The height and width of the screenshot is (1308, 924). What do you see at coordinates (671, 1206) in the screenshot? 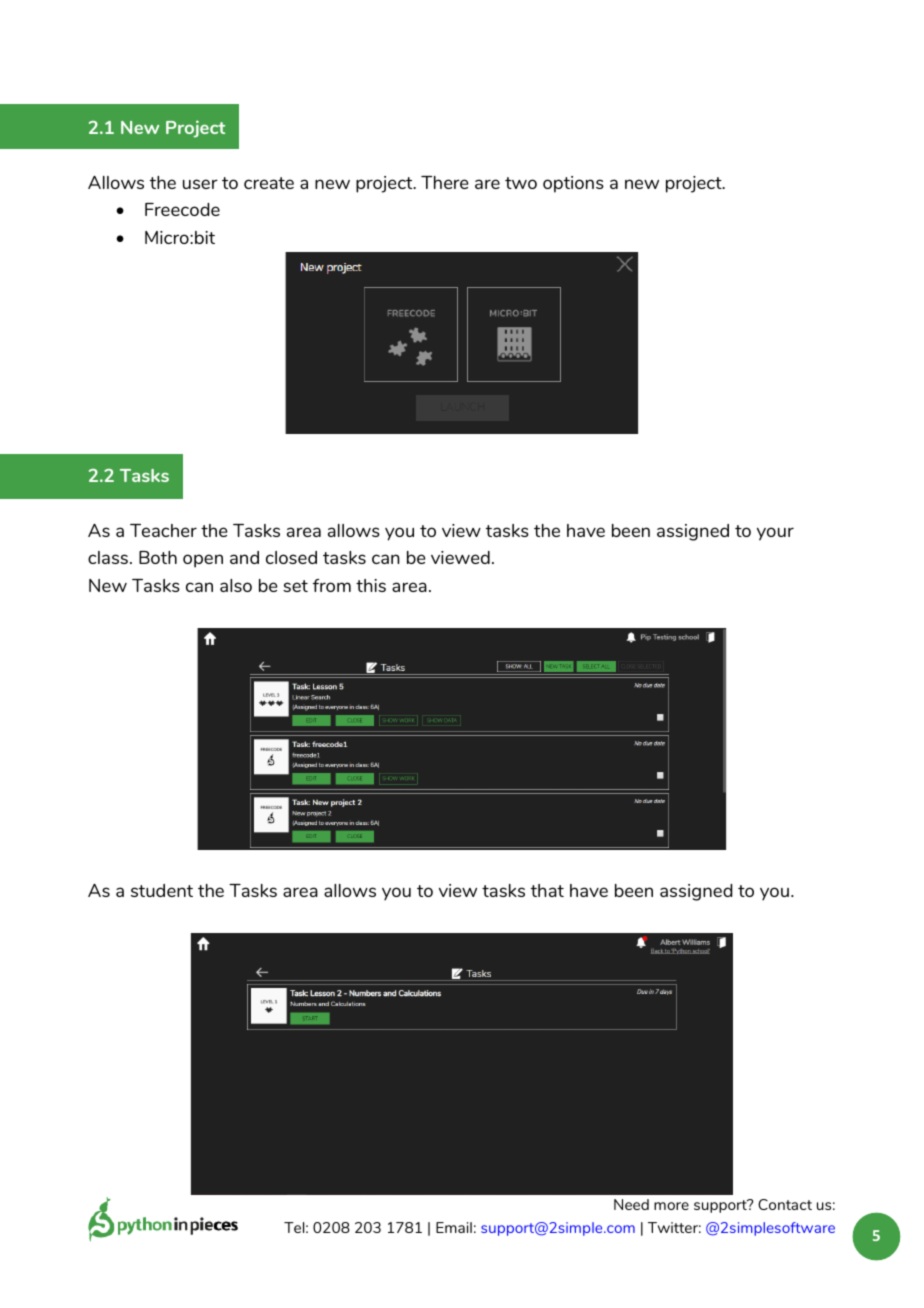
I see `more` at bounding box center [671, 1206].
